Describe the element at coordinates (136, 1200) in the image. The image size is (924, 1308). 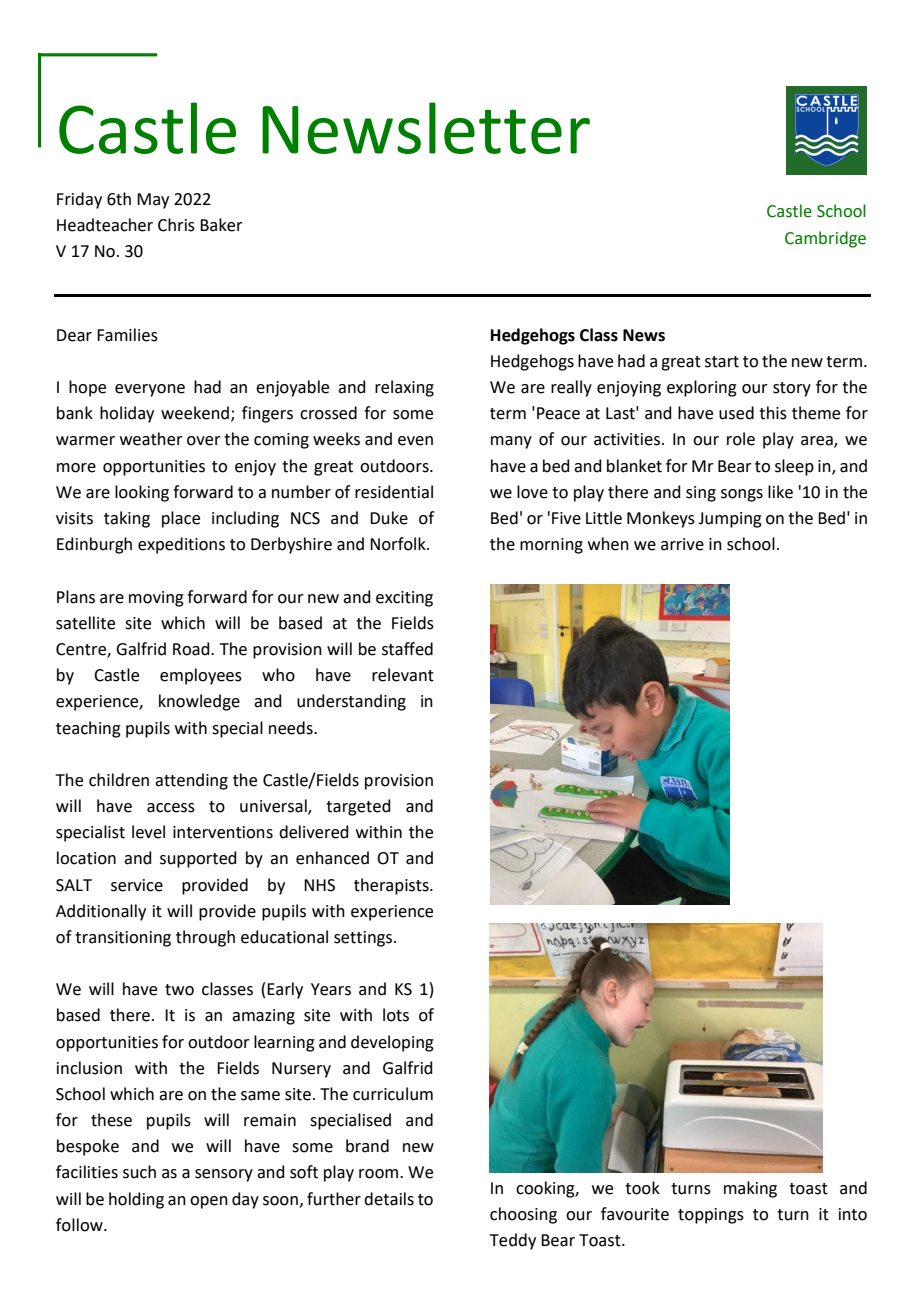
I see `holding` at that location.
